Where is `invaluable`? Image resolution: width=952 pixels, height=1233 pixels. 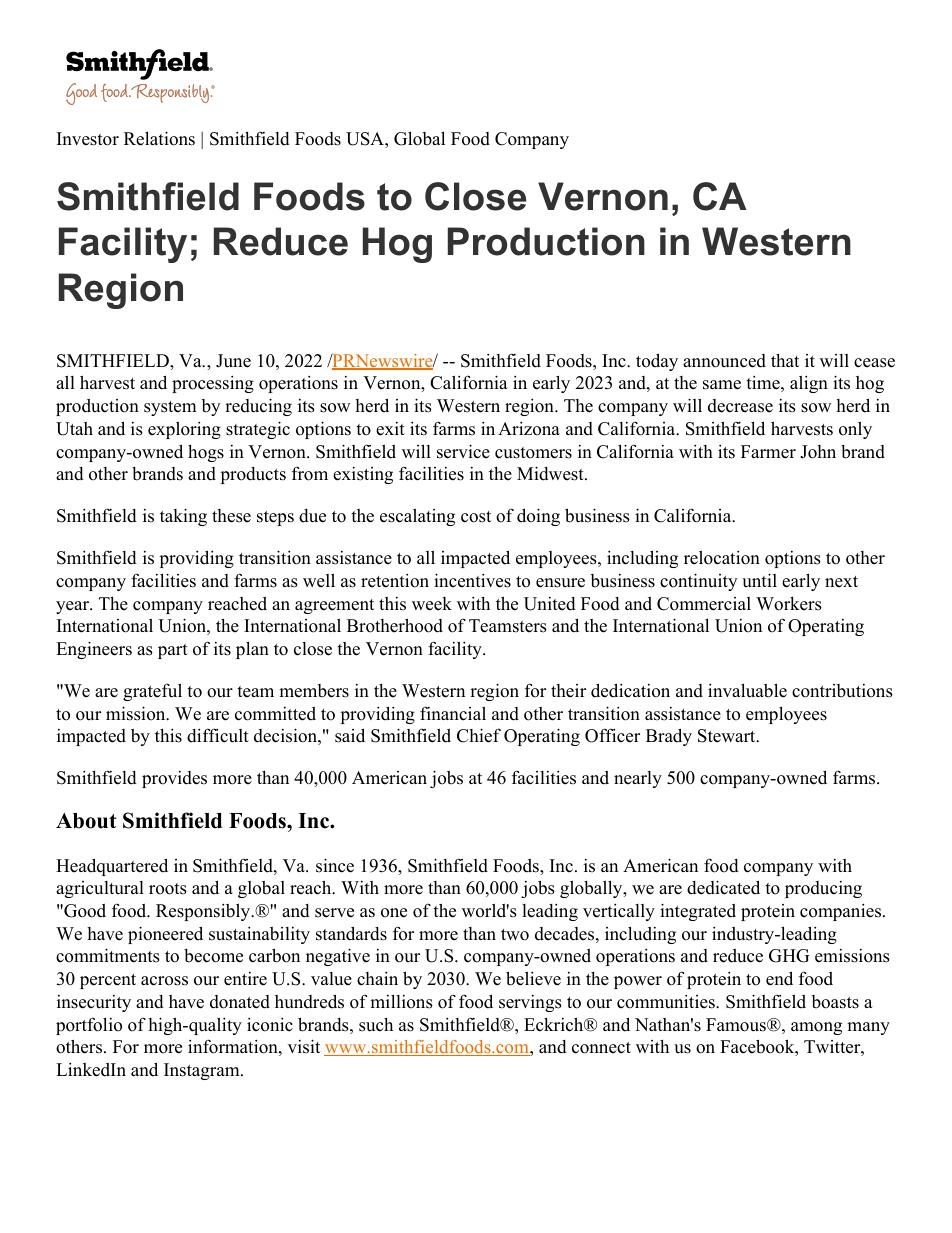
invaluable is located at coordinates (747, 690).
